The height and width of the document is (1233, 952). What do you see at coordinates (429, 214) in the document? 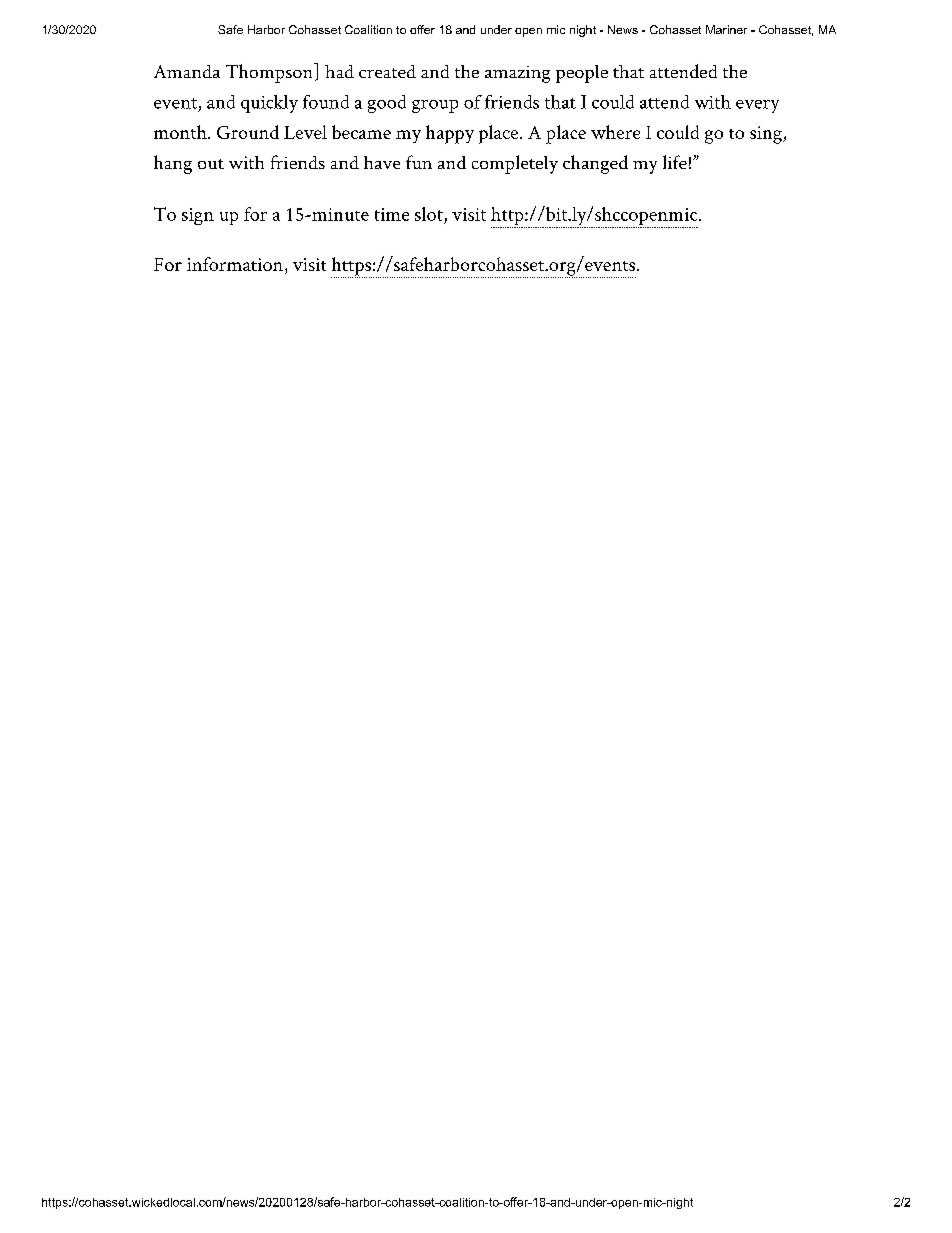
I see `slot` at bounding box center [429, 214].
